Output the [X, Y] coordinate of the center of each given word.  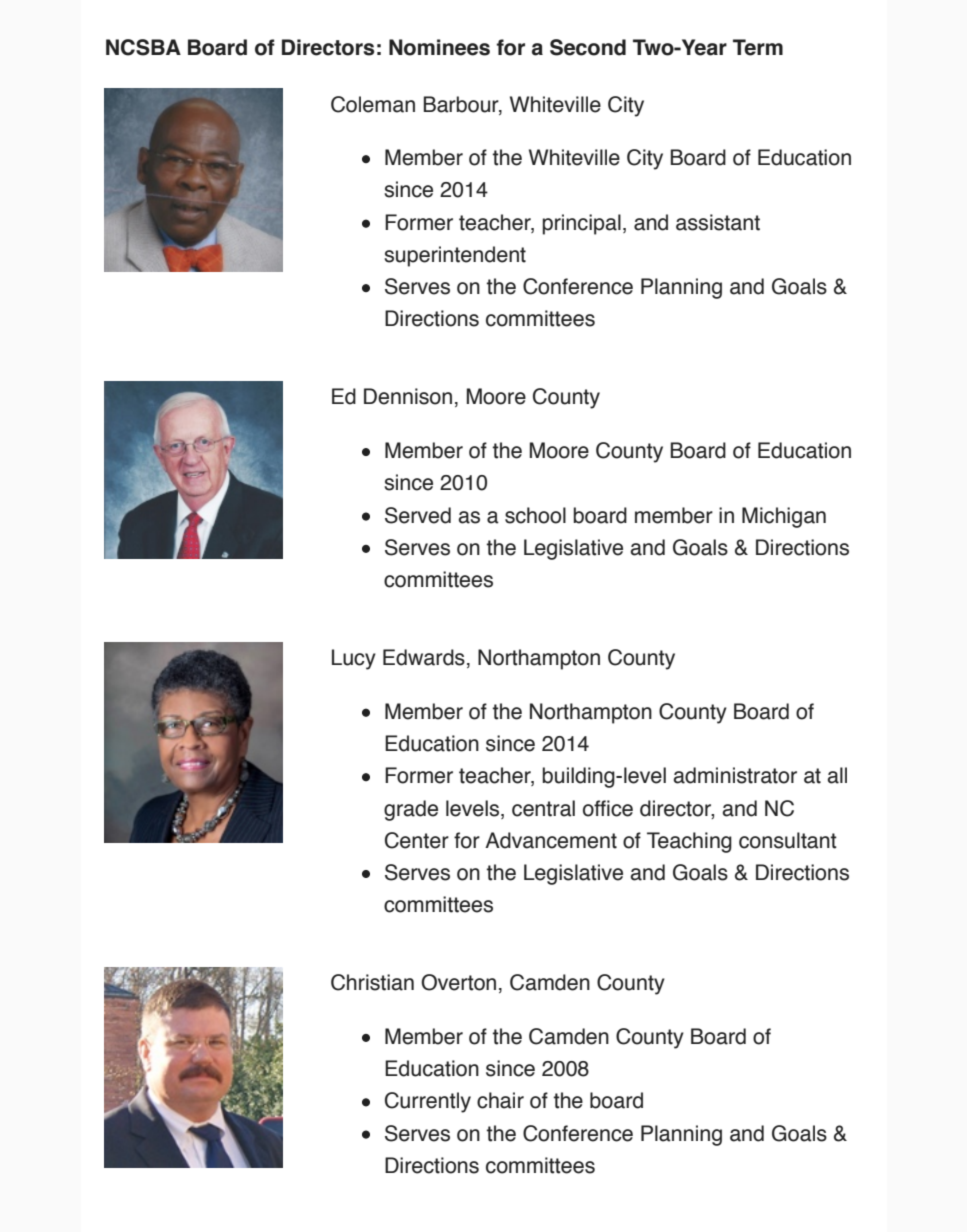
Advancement [551, 840]
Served [418, 515]
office [608, 808]
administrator [735, 775]
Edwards [424, 657]
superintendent [455, 256]
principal [581, 224]
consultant [788, 840]
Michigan [784, 517]
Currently [428, 1102]
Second [588, 47]
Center [417, 840]
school [535, 515]
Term [758, 47]
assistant [718, 222]
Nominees [439, 47]
